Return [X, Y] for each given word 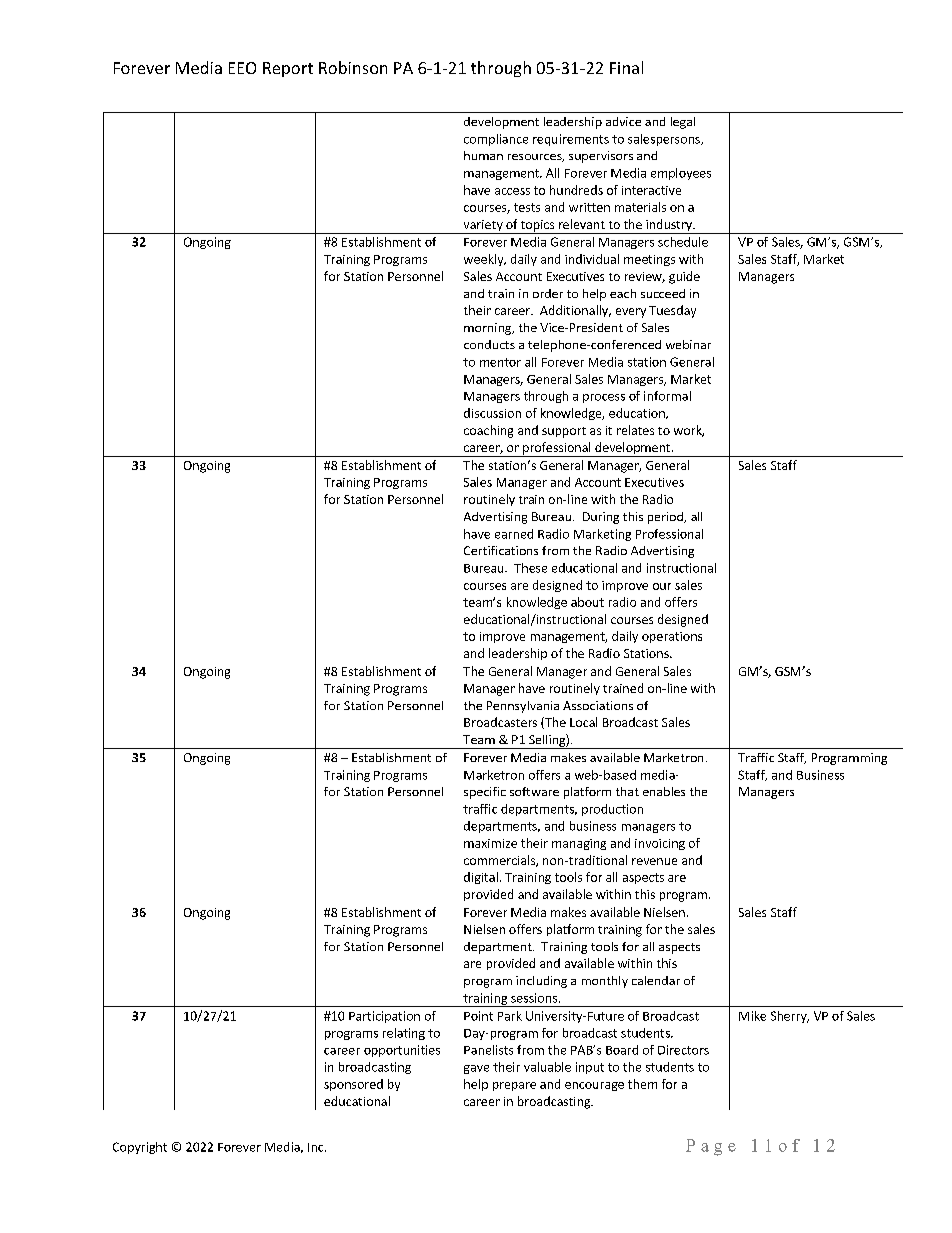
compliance [496, 140]
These [530, 568]
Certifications [501, 550]
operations [672, 637]
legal [683, 123]
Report [288, 69]
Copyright [140, 1148]
